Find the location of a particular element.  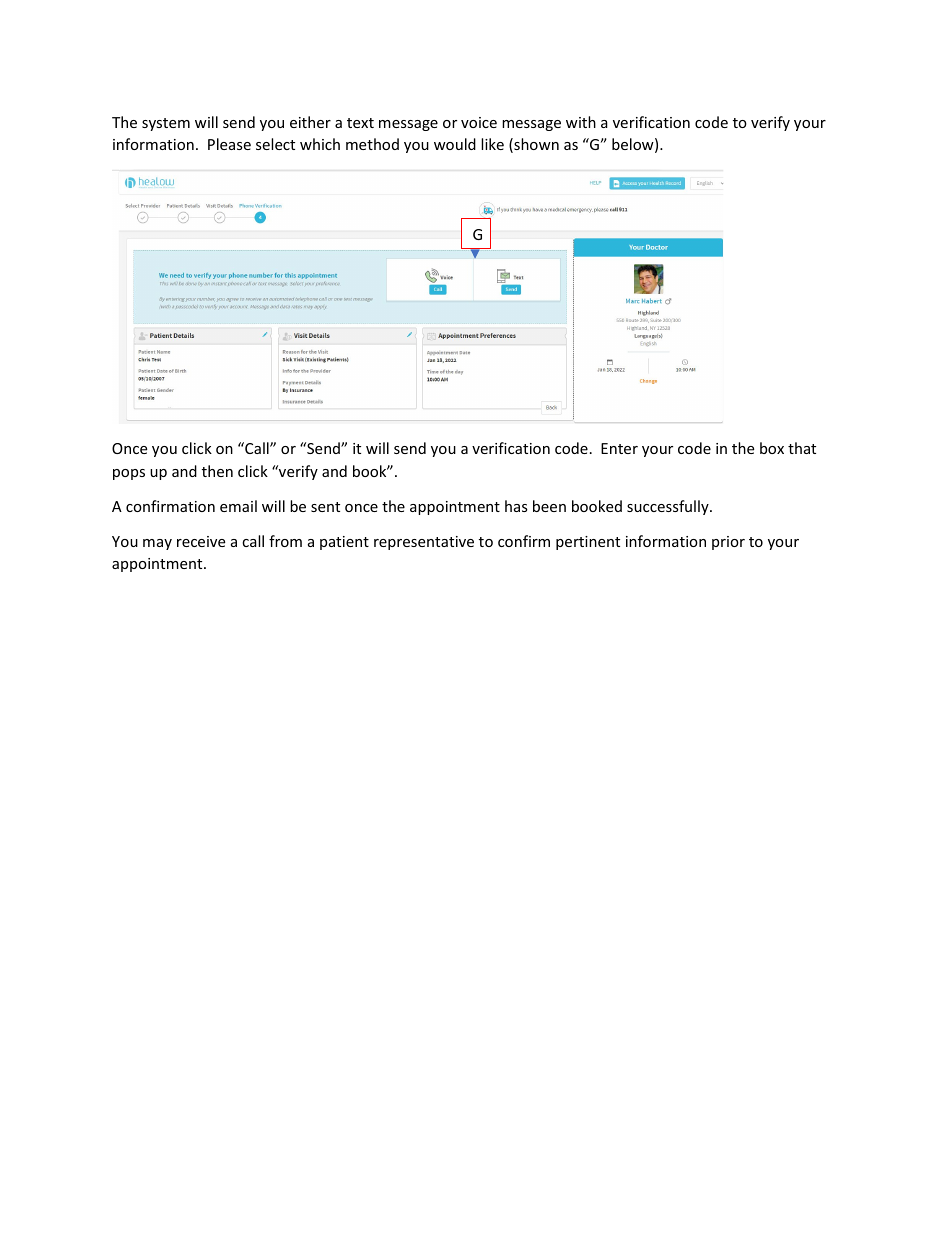

has is located at coordinates (516, 506).
